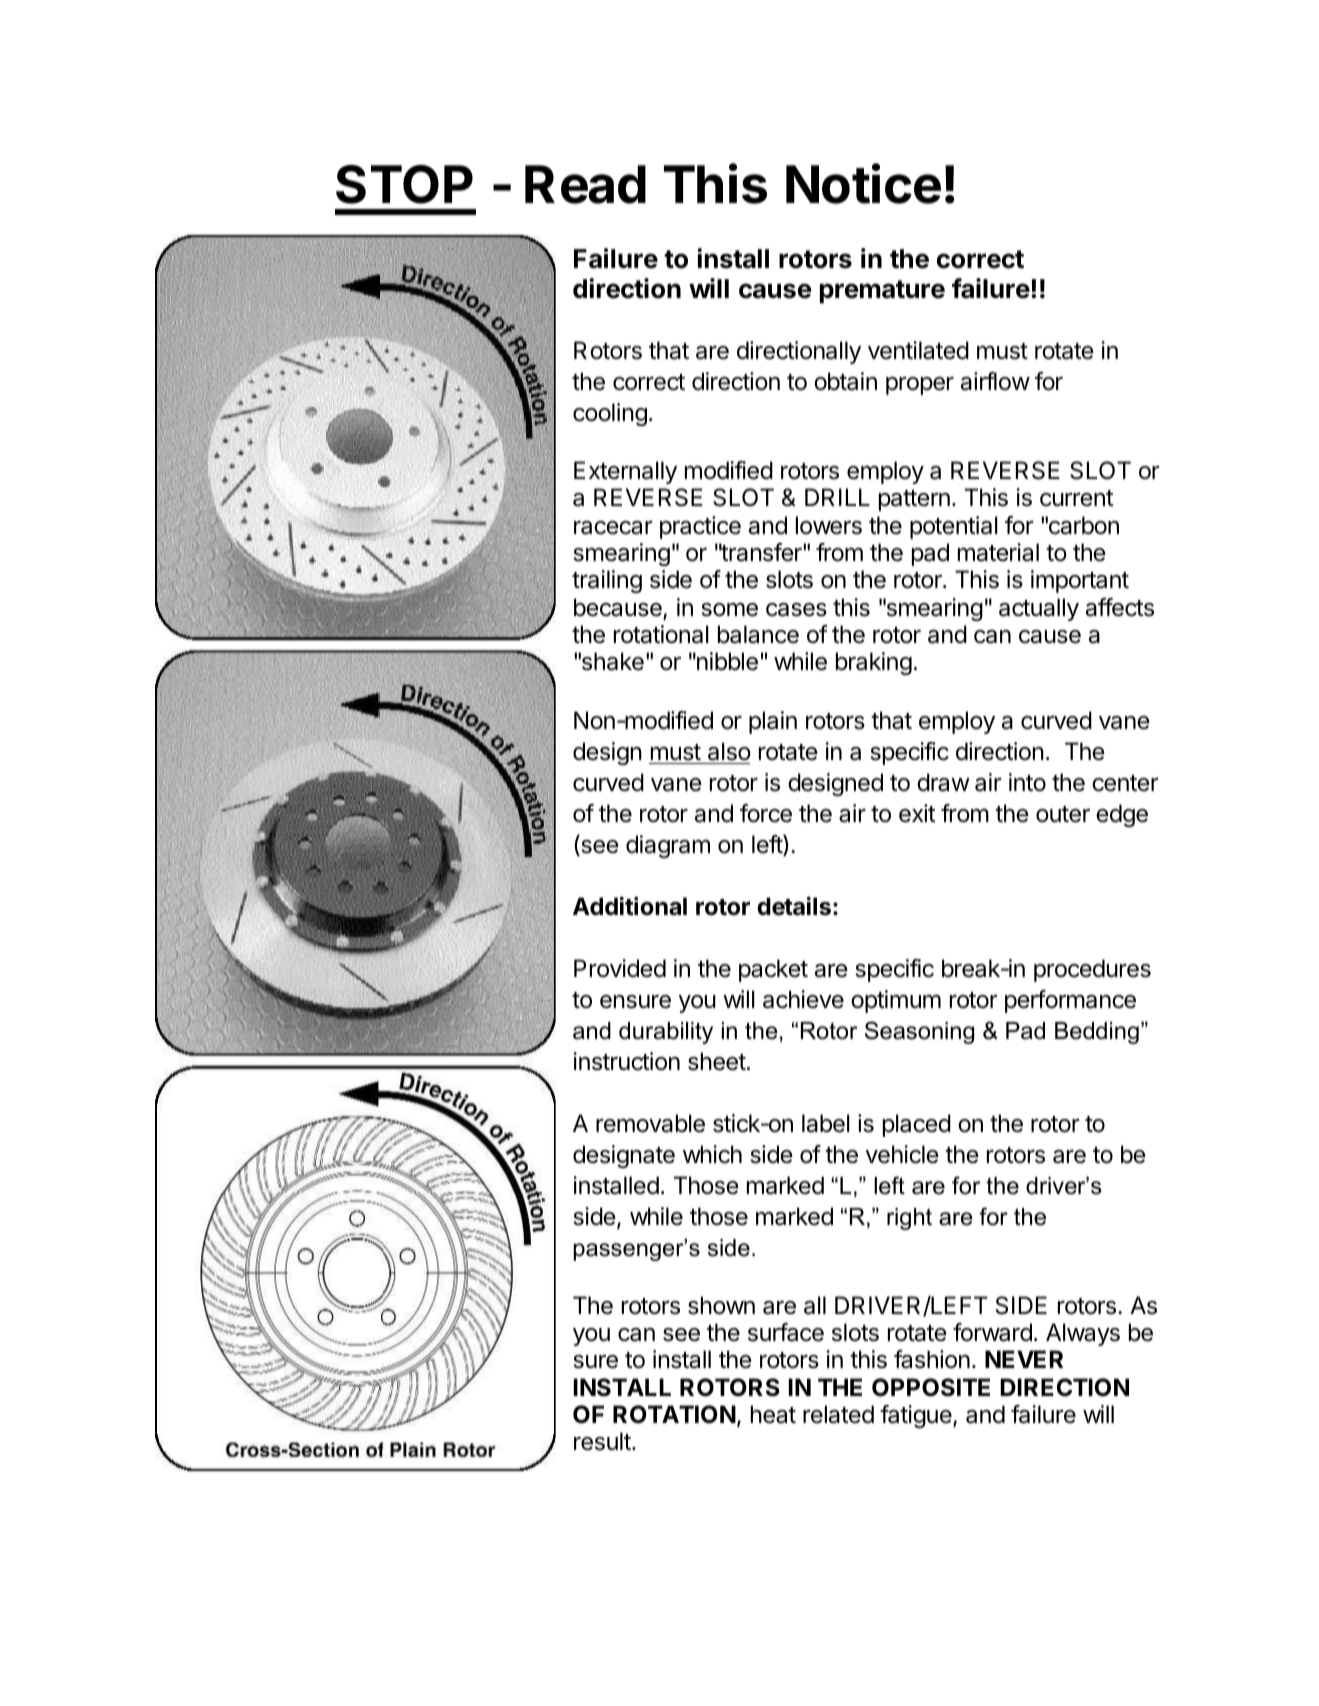 The image size is (1319, 1706). Describe the element at coordinates (773, 1414) in the page. I see `heat` at that location.
